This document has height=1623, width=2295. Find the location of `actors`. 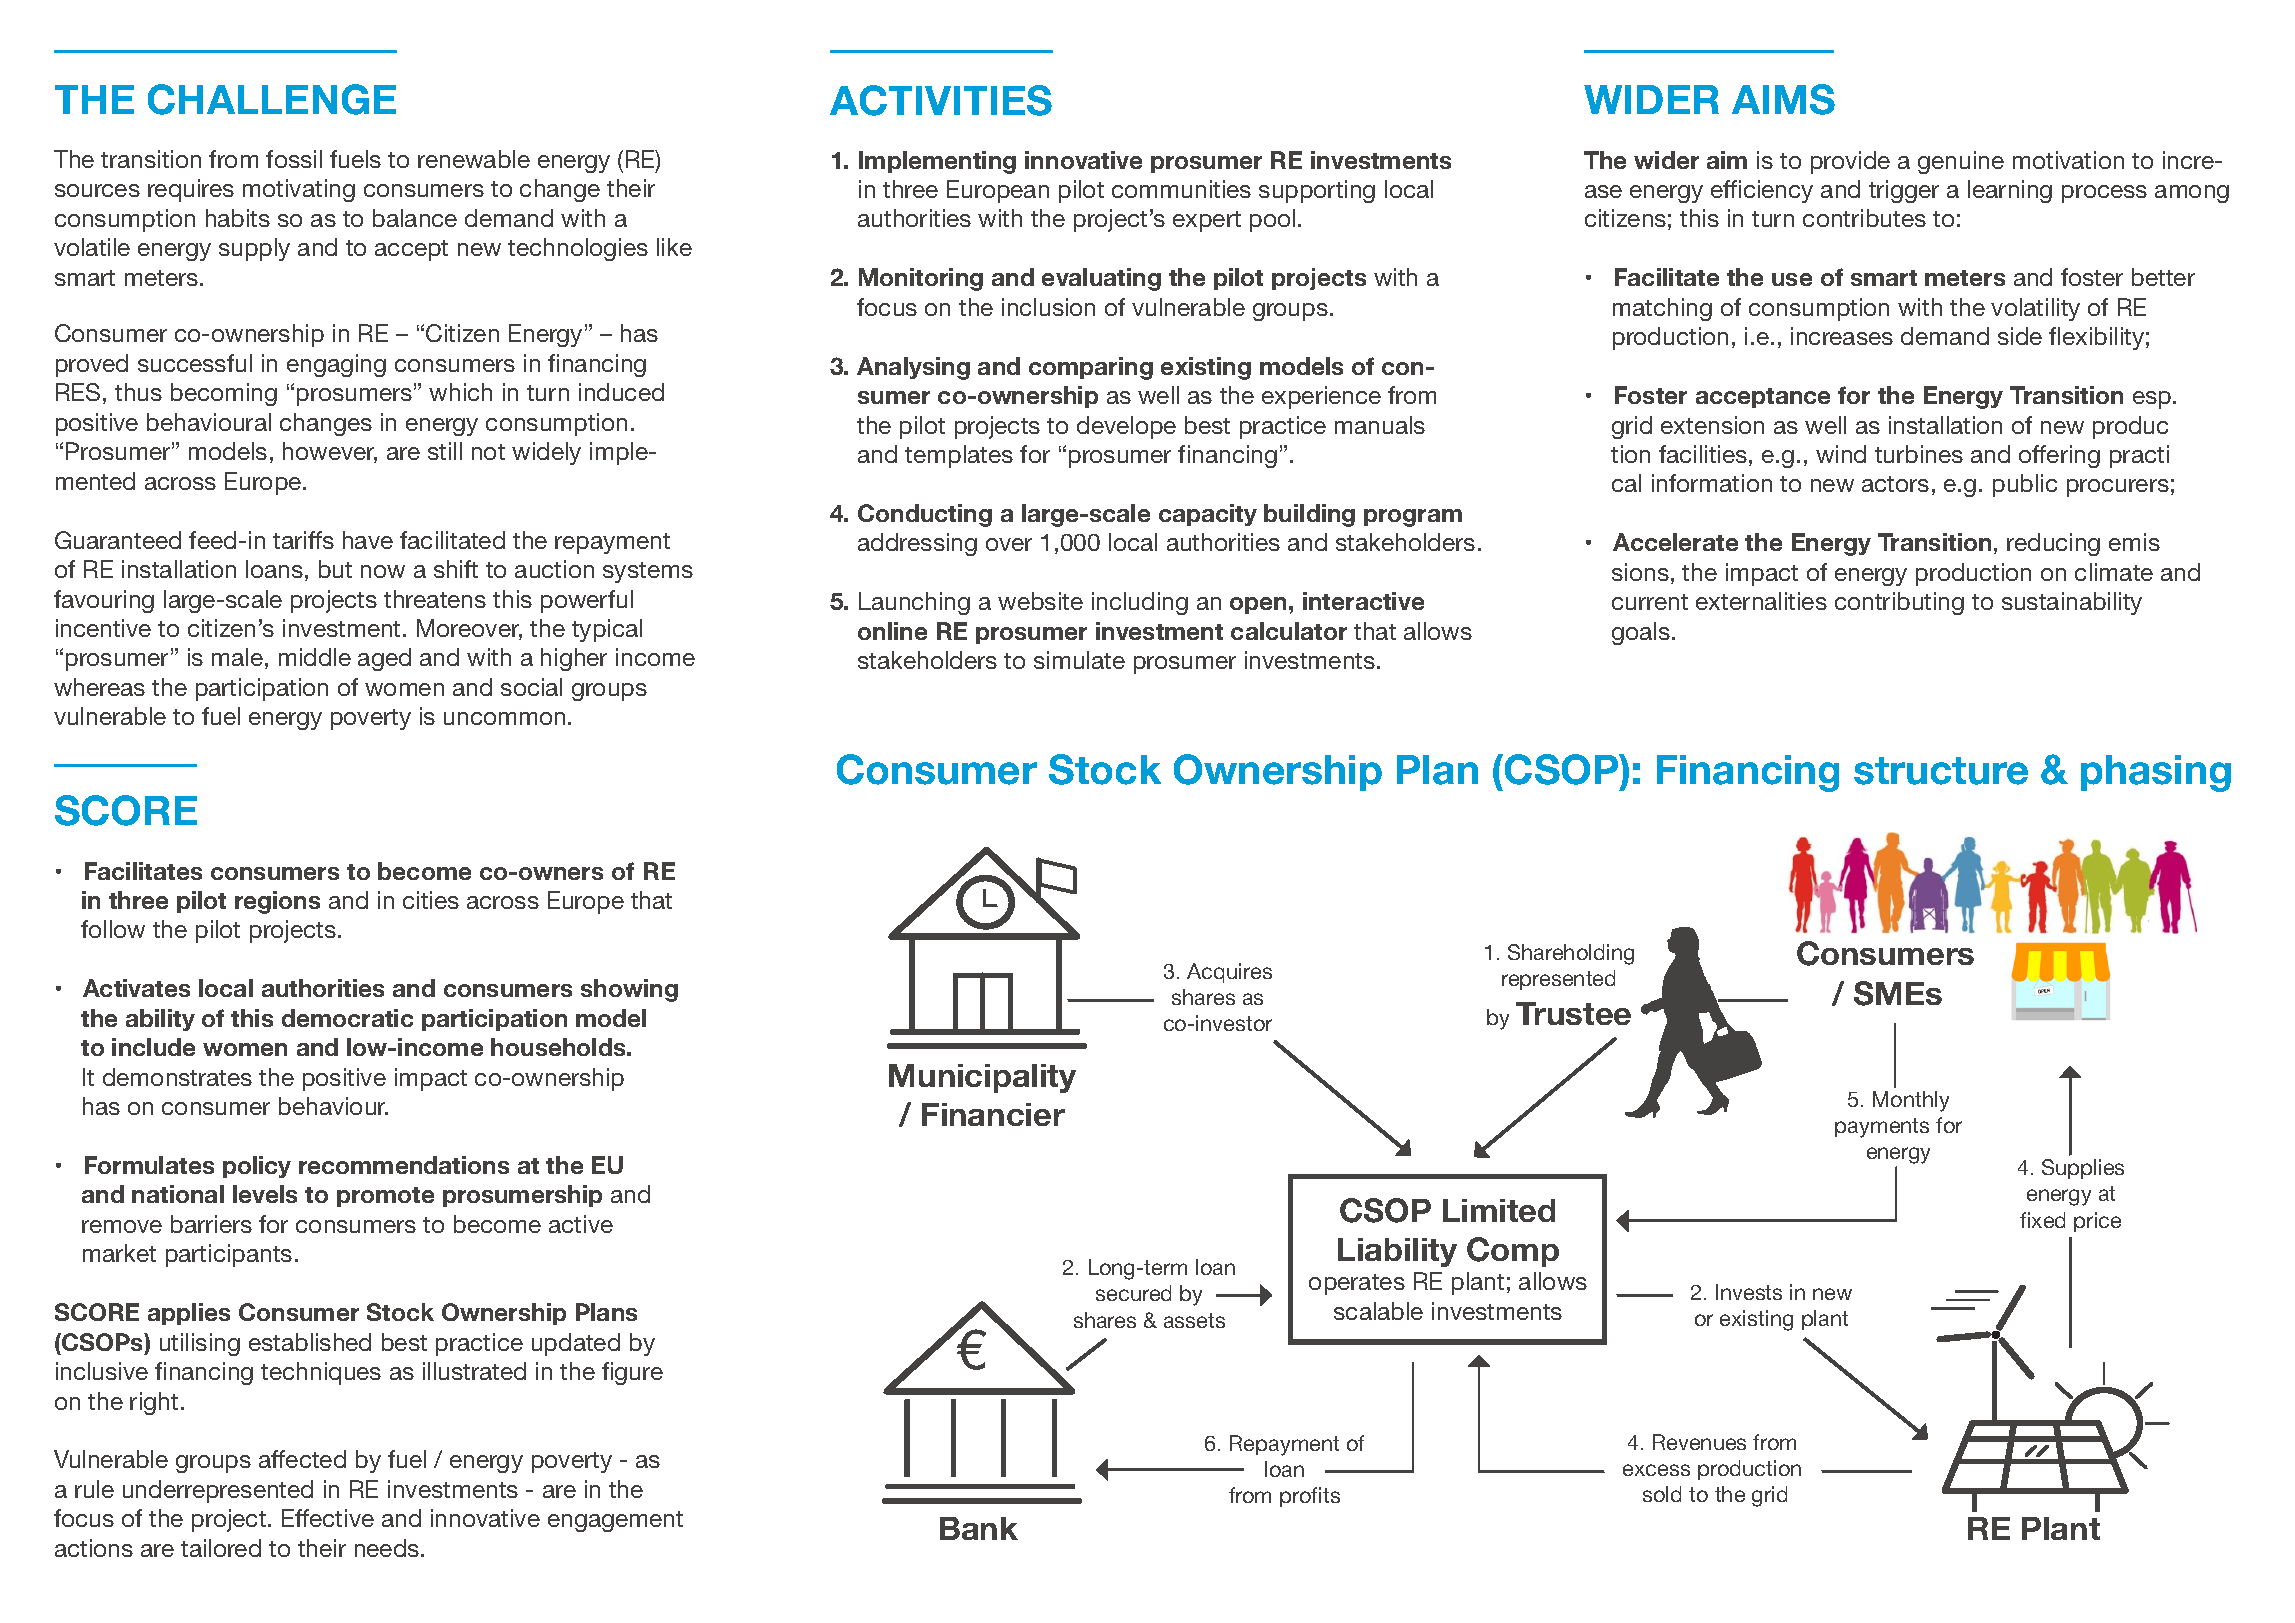

actors is located at coordinates (1895, 484).
